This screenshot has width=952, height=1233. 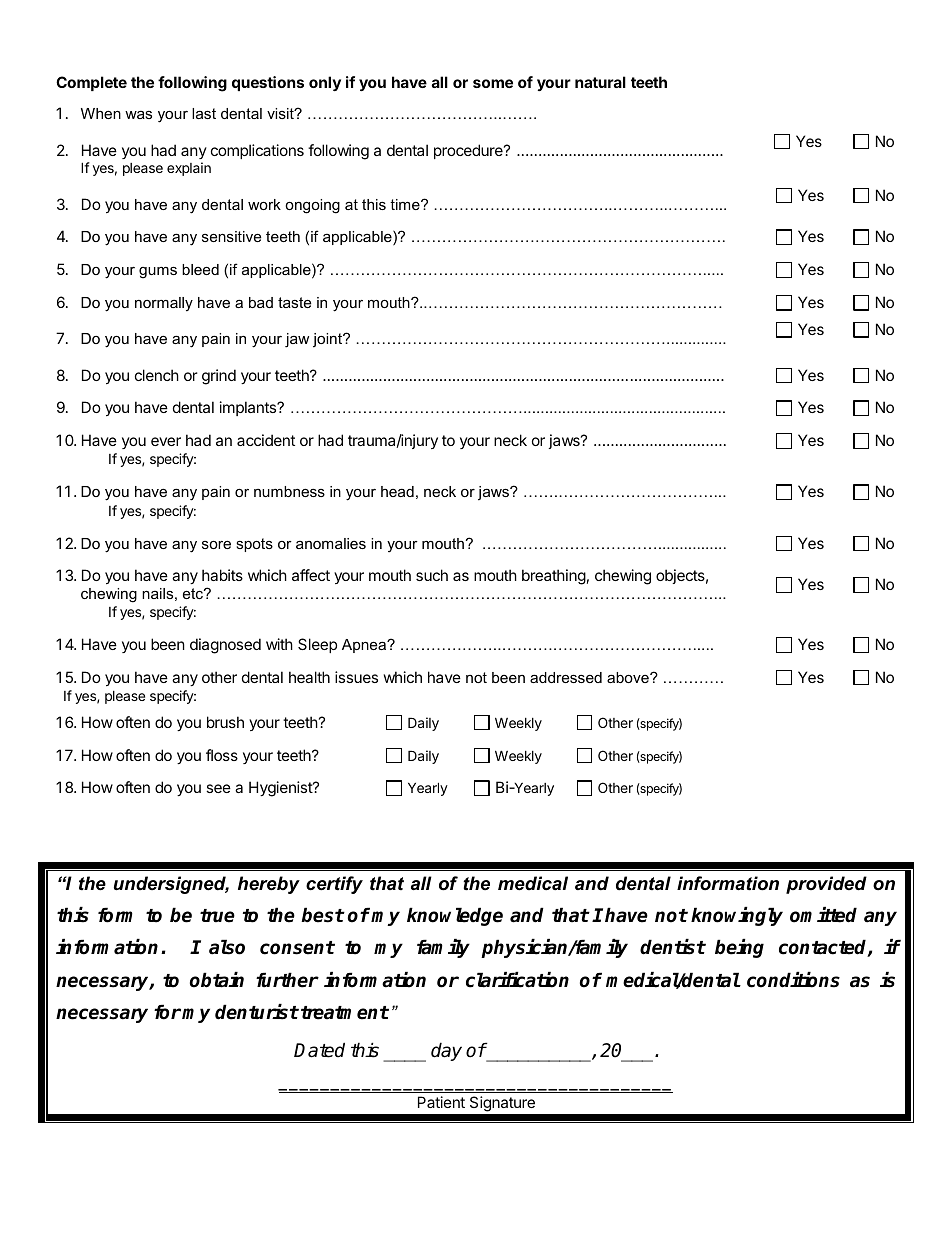 I want to click on above, so click(x=629, y=677).
